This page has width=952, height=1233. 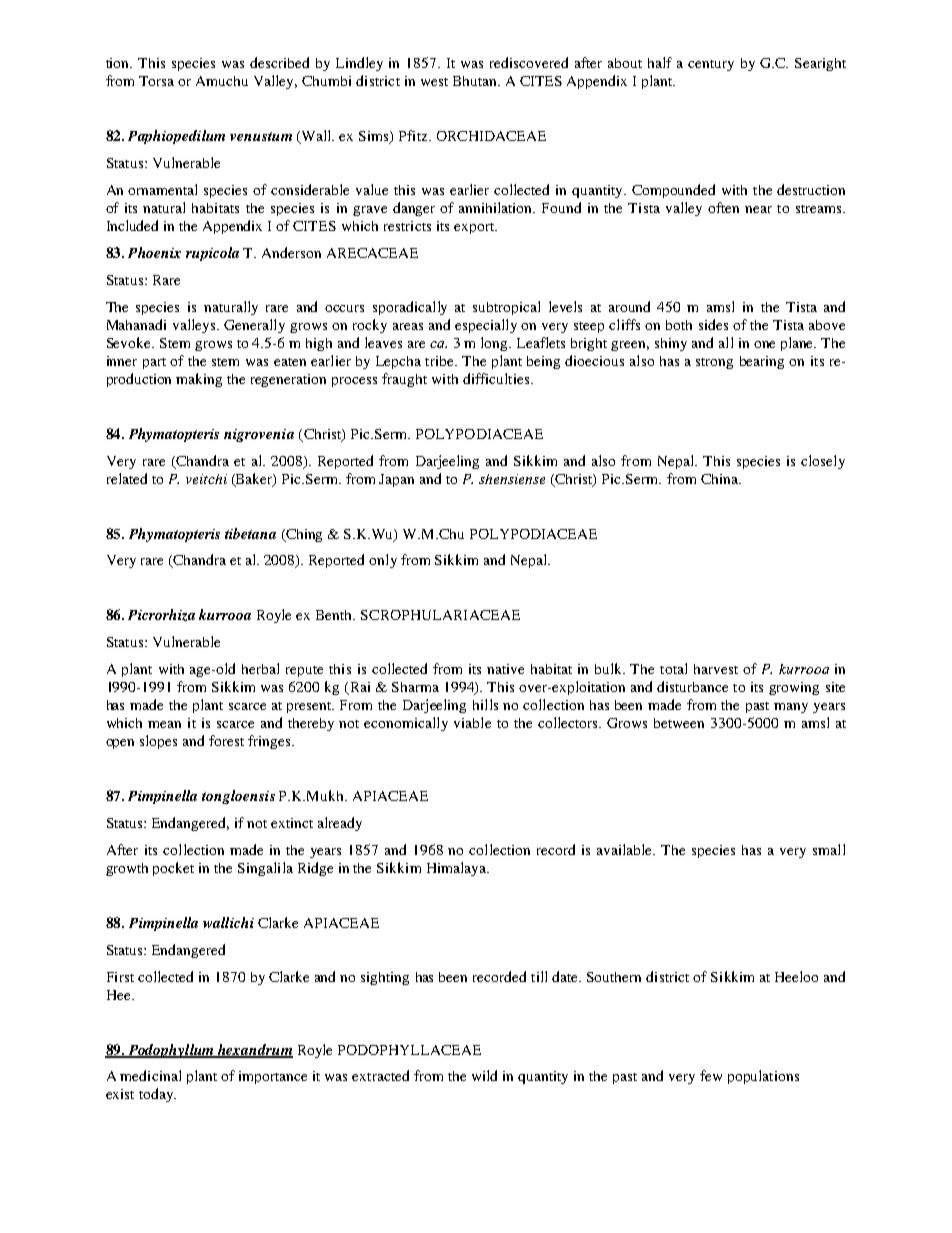 What do you see at coordinates (720, 479) in the page?
I see `China` at bounding box center [720, 479].
